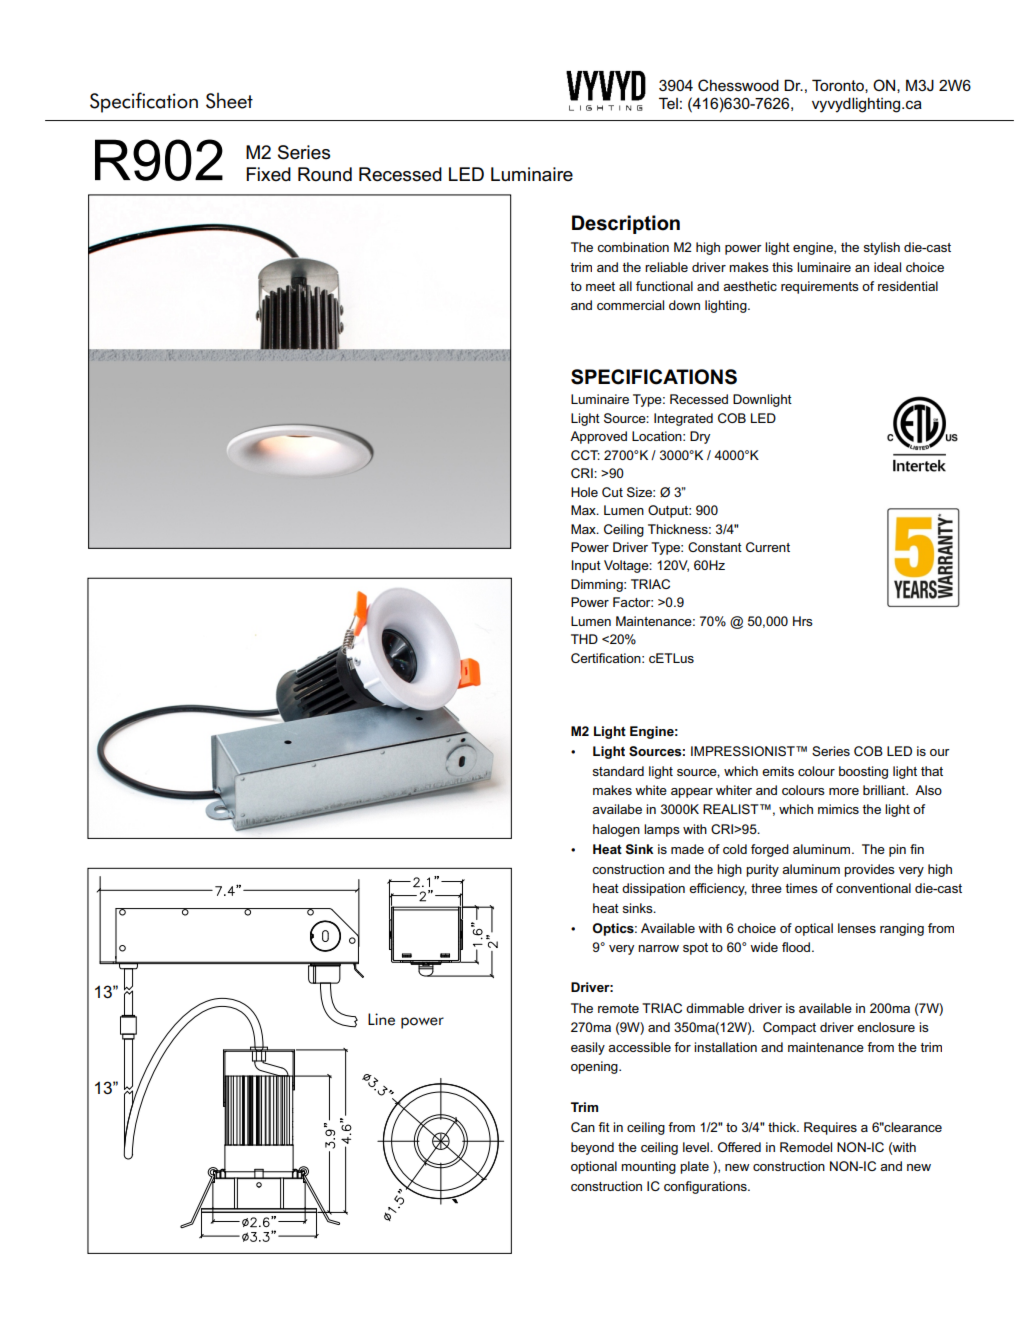  Describe the element at coordinates (583, 1127) in the document. I see `Can` at that location.
